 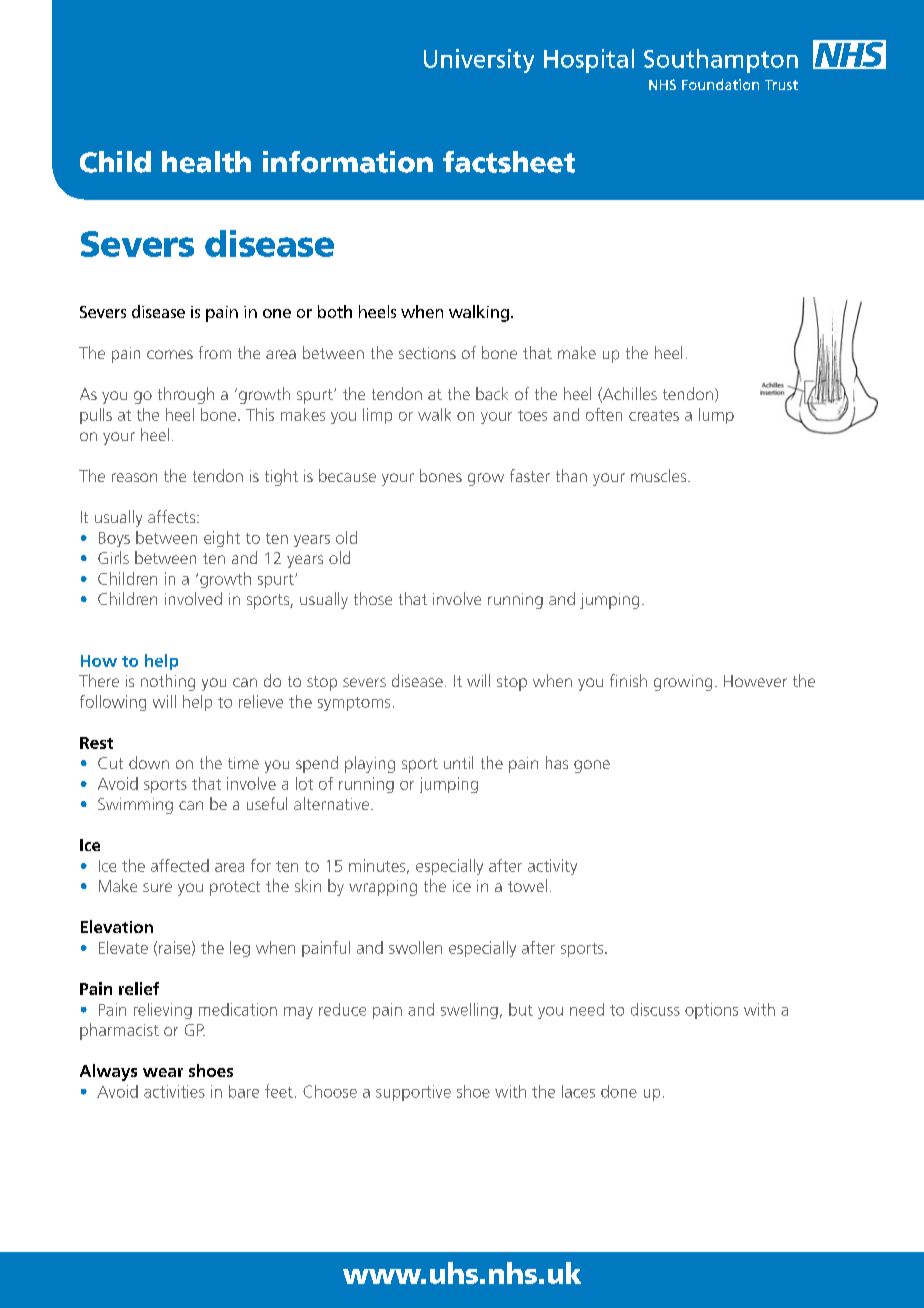 What do you see at coordinates (716, 416) in the screenshot?
I see `lump` at bounding box center [716, 416].
